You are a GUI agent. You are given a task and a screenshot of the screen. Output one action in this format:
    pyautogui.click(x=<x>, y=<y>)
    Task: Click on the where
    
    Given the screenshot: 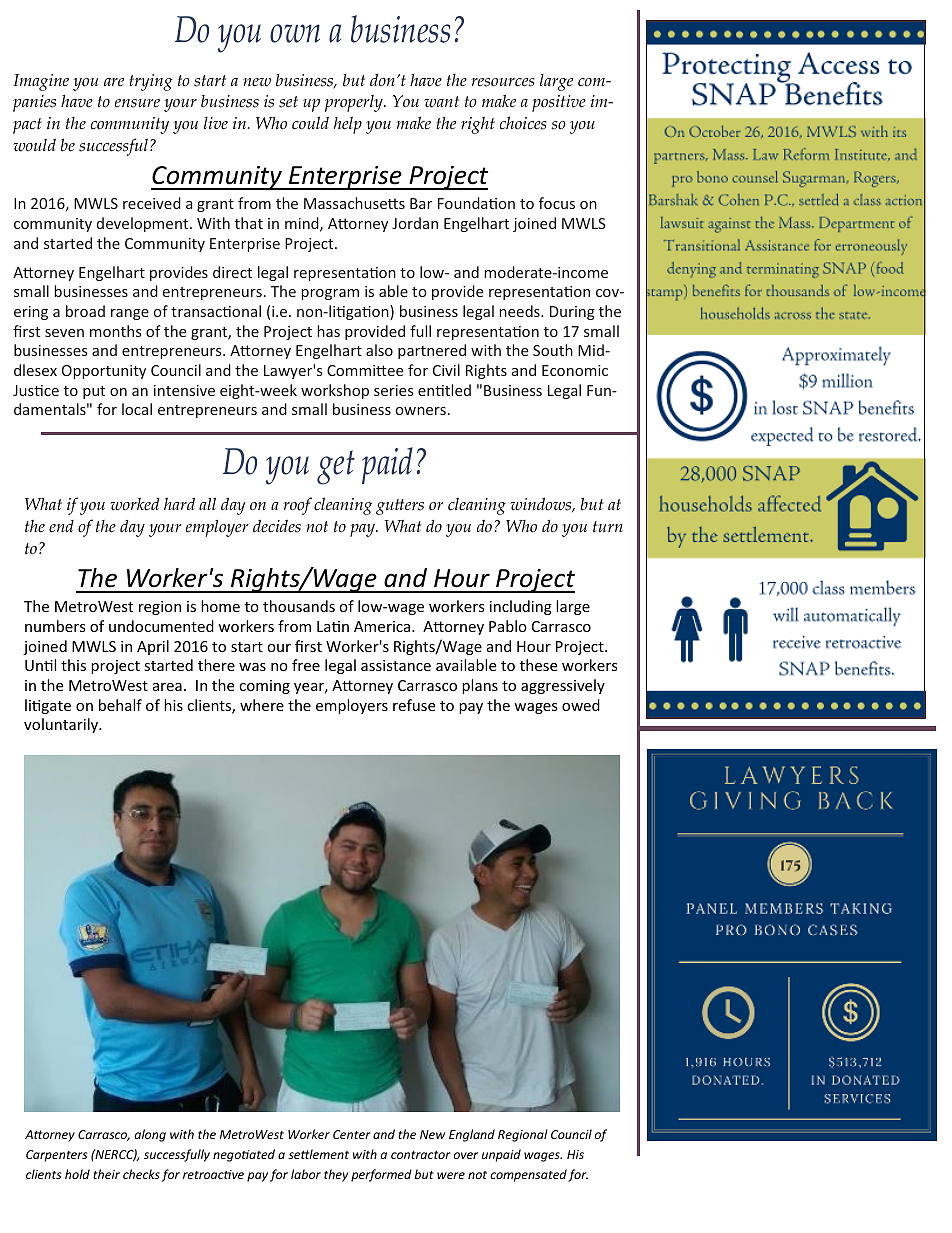 What is the action you would take?
    pyautogui.click(x=262, y=705)
